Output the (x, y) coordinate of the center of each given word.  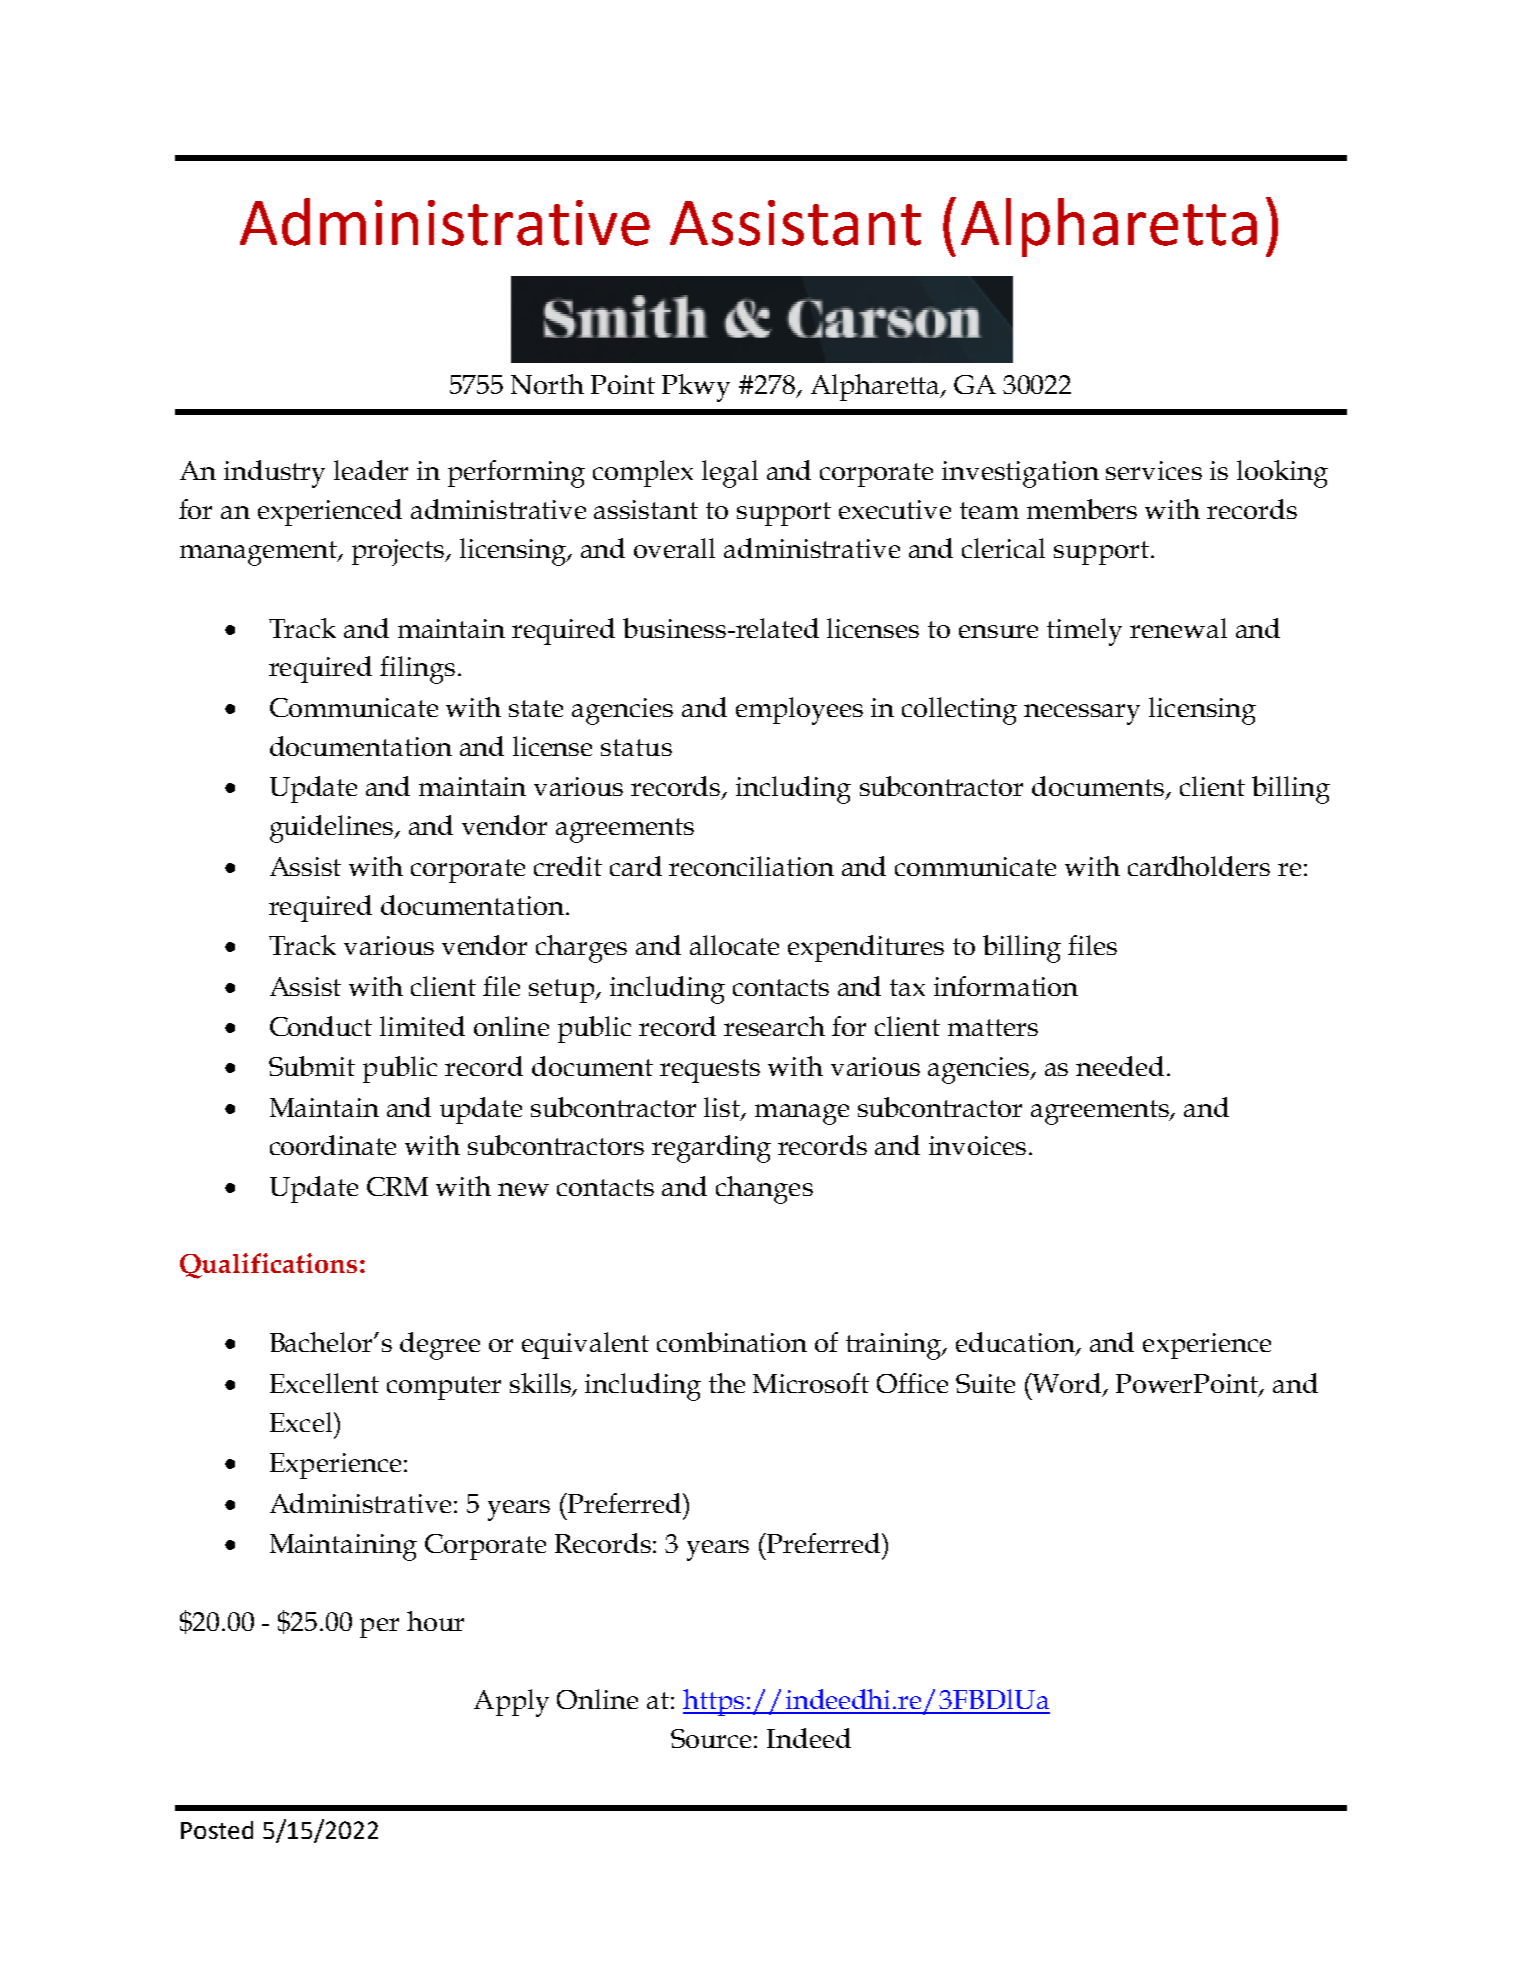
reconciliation (751, 866)
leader (371, 470)
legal (730, 474)
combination (732, 1342)
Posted (217, 1830)
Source (711, 1738)
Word (1067, 1384)
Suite (985, 1383)
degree (440, 1346)
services (1154, 470)
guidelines (333, 829)
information (1006, 986)
